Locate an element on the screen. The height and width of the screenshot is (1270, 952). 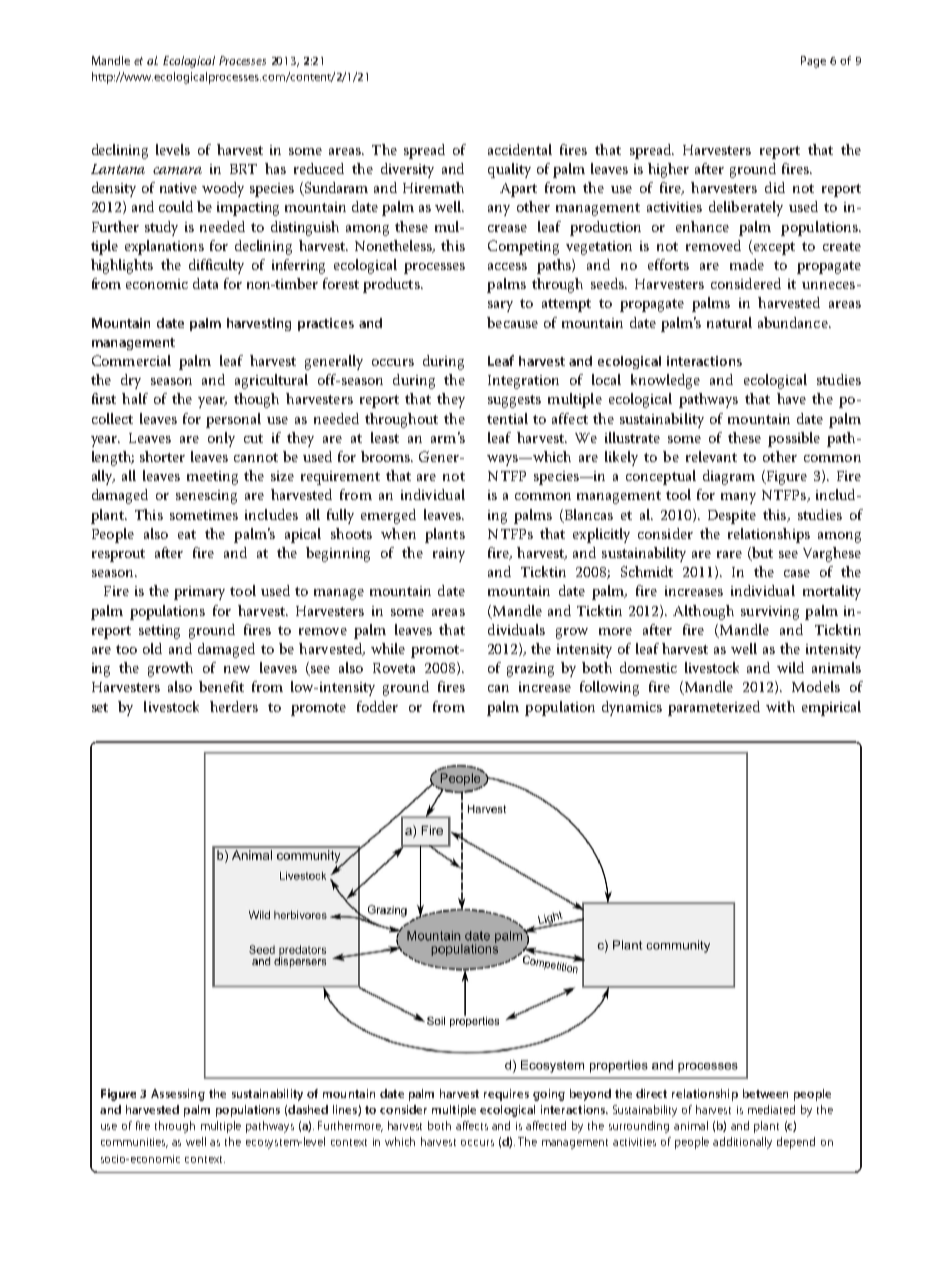
Page is located at coordinates (813, 62).
